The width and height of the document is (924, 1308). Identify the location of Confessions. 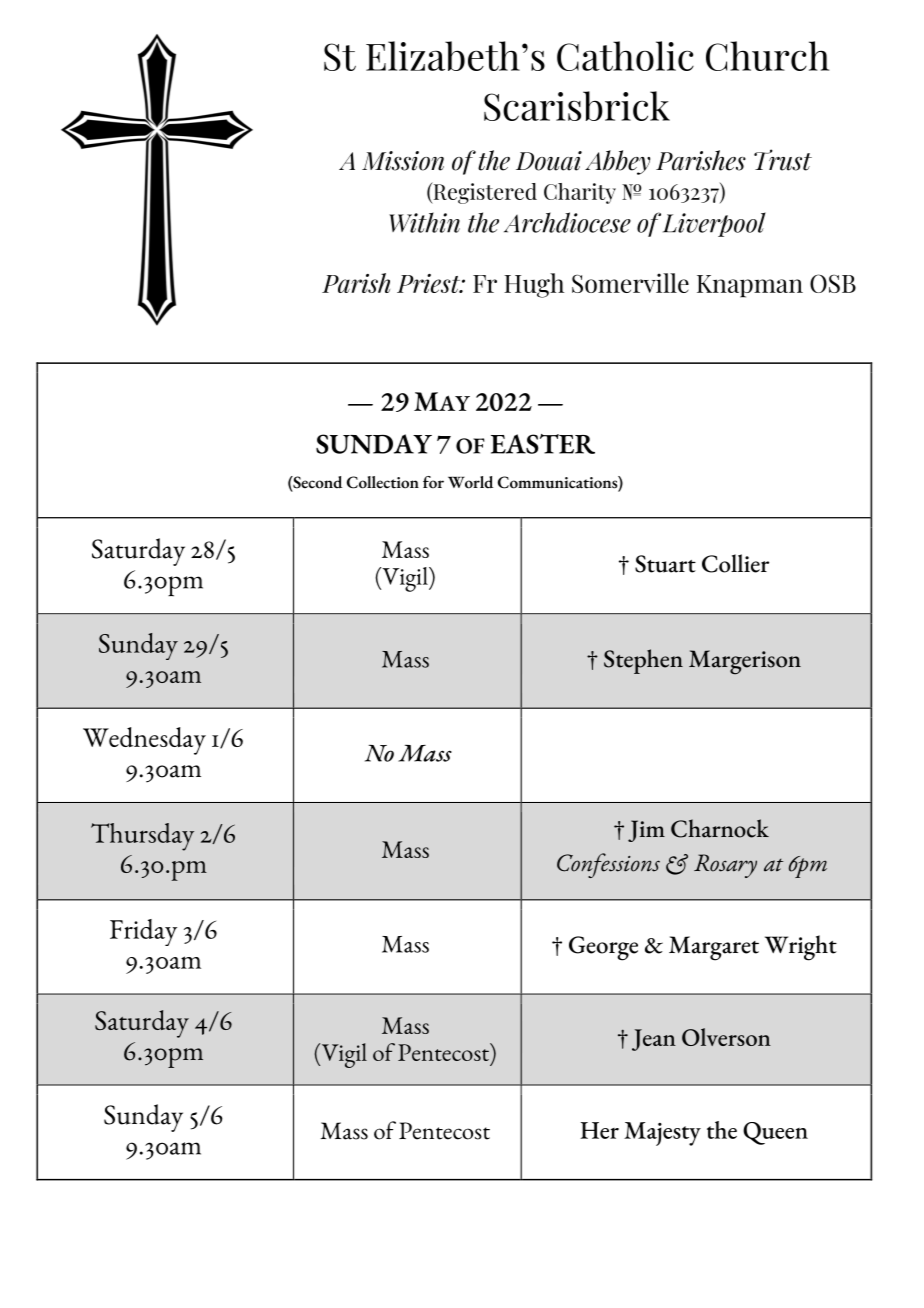
(608, 865).
